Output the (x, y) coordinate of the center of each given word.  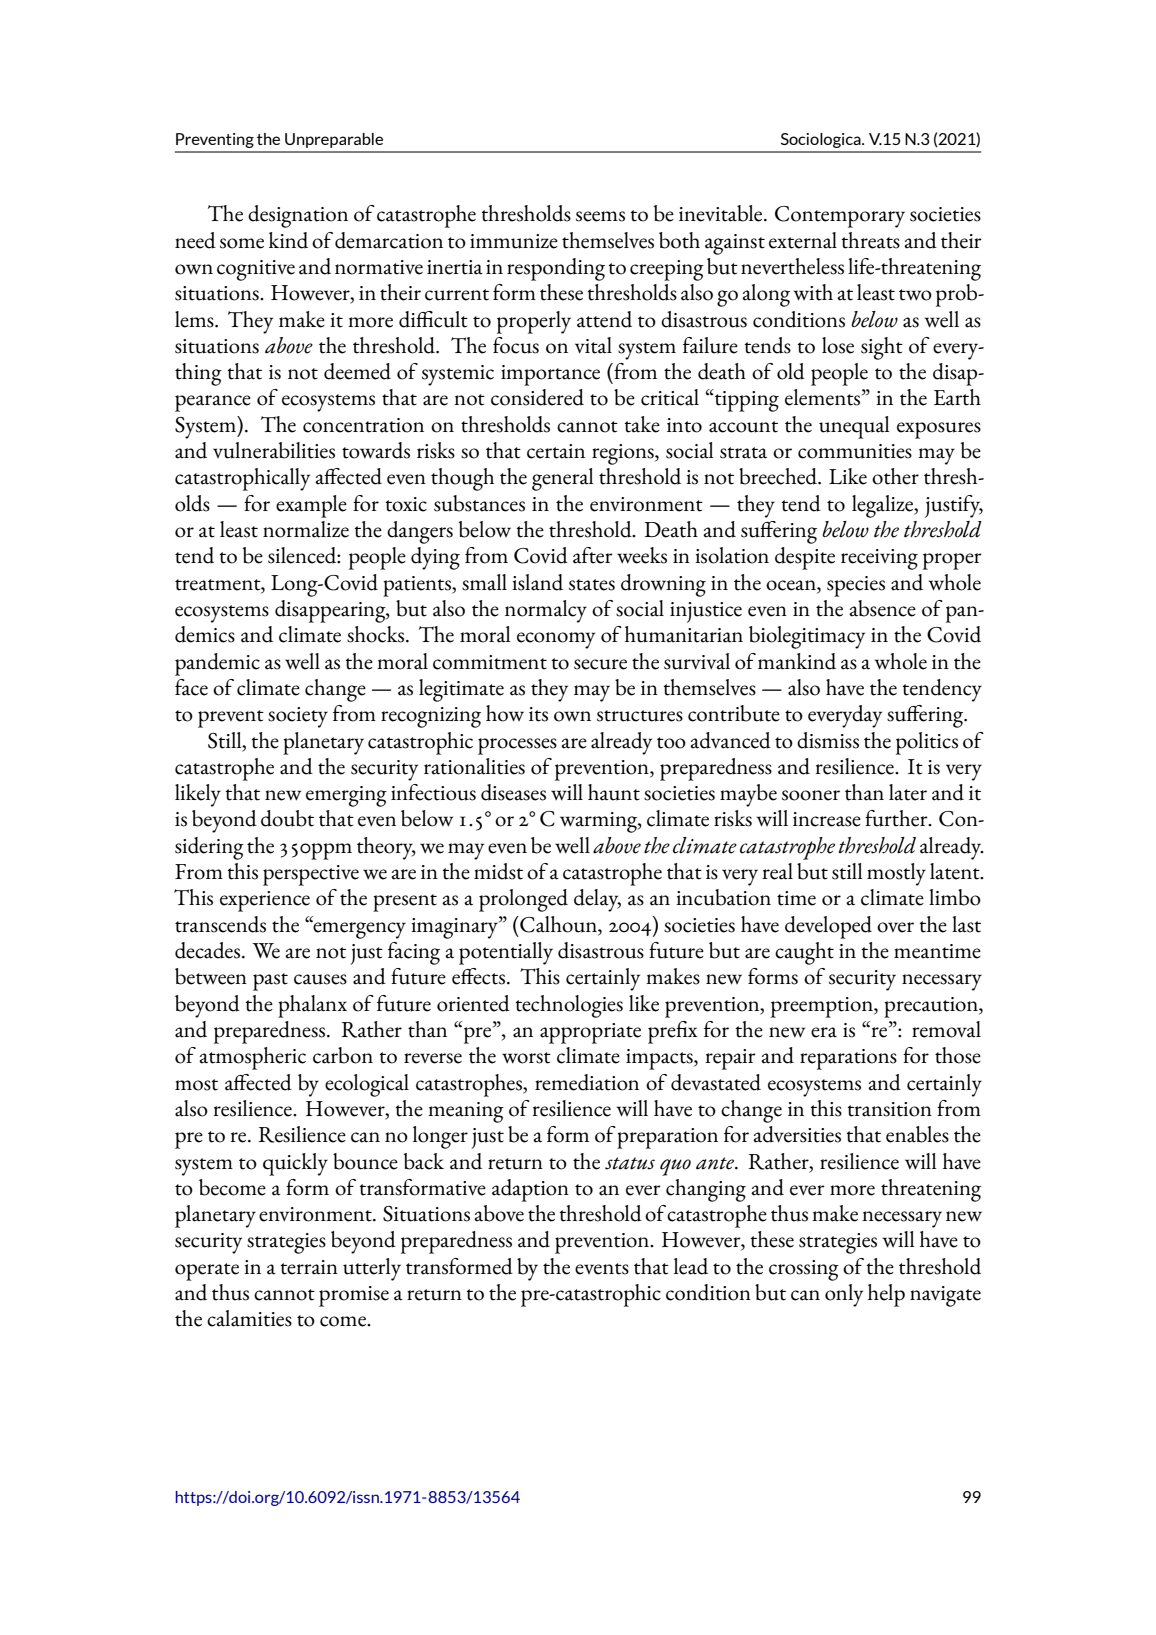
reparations (848, 1059)
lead (691, 1266)
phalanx (312, 1006)
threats (870, 240)
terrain (309, 1267)
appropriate (590, 1033)
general (562, 479)
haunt (614, 792)
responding (556, 269)
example (311, 506)
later (908, 792)
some (242, 243)
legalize (884, 506)
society (298, 717)
